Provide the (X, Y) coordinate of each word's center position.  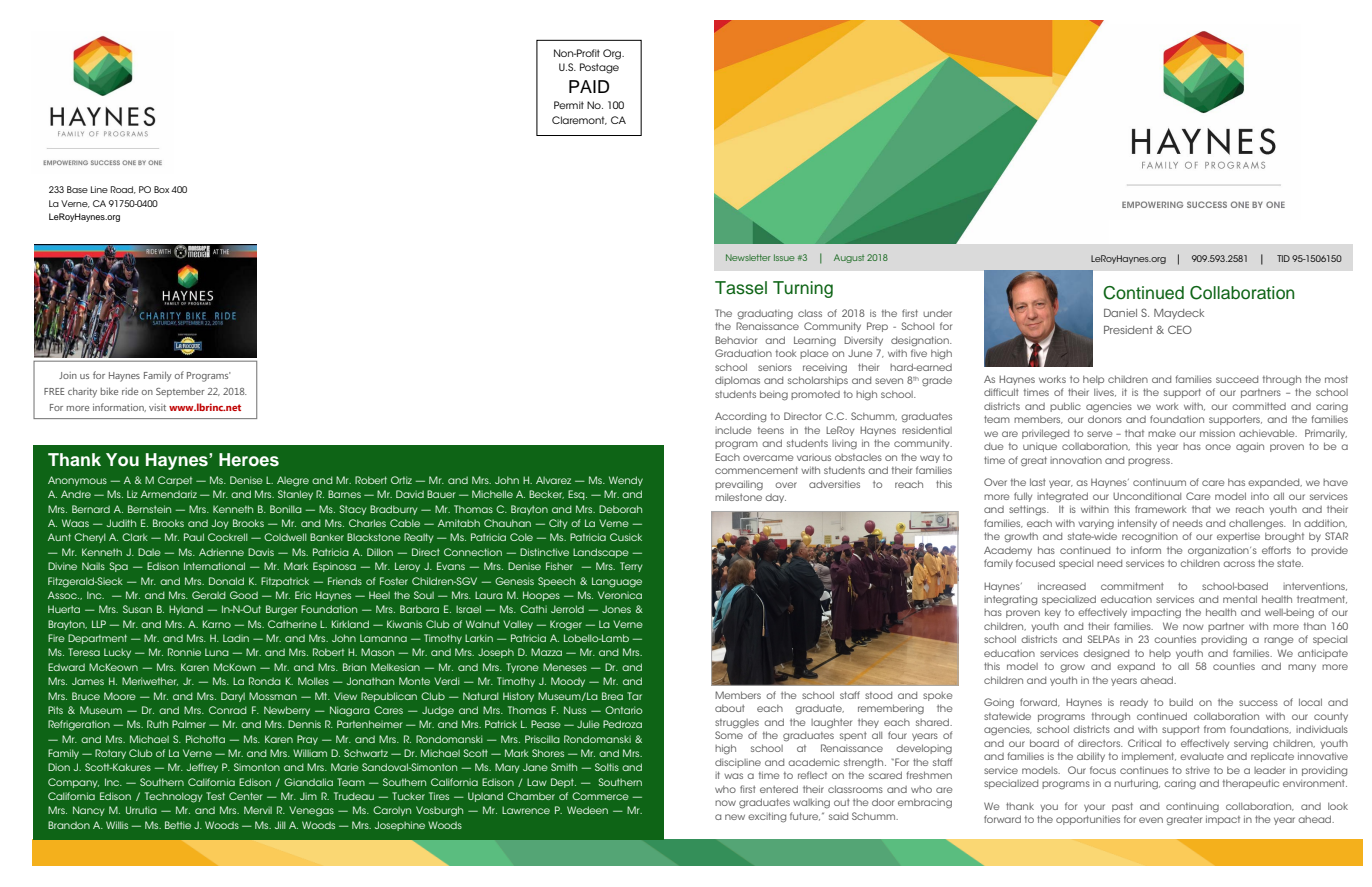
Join (68, 375)
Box (161, 189)
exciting (767, 817)
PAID (589, 86)
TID (1283, 258)
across (1239, 564)
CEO (1180, 329)
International (214, 566)
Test (215, 796)
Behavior (736, 340)
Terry (631, 567)
